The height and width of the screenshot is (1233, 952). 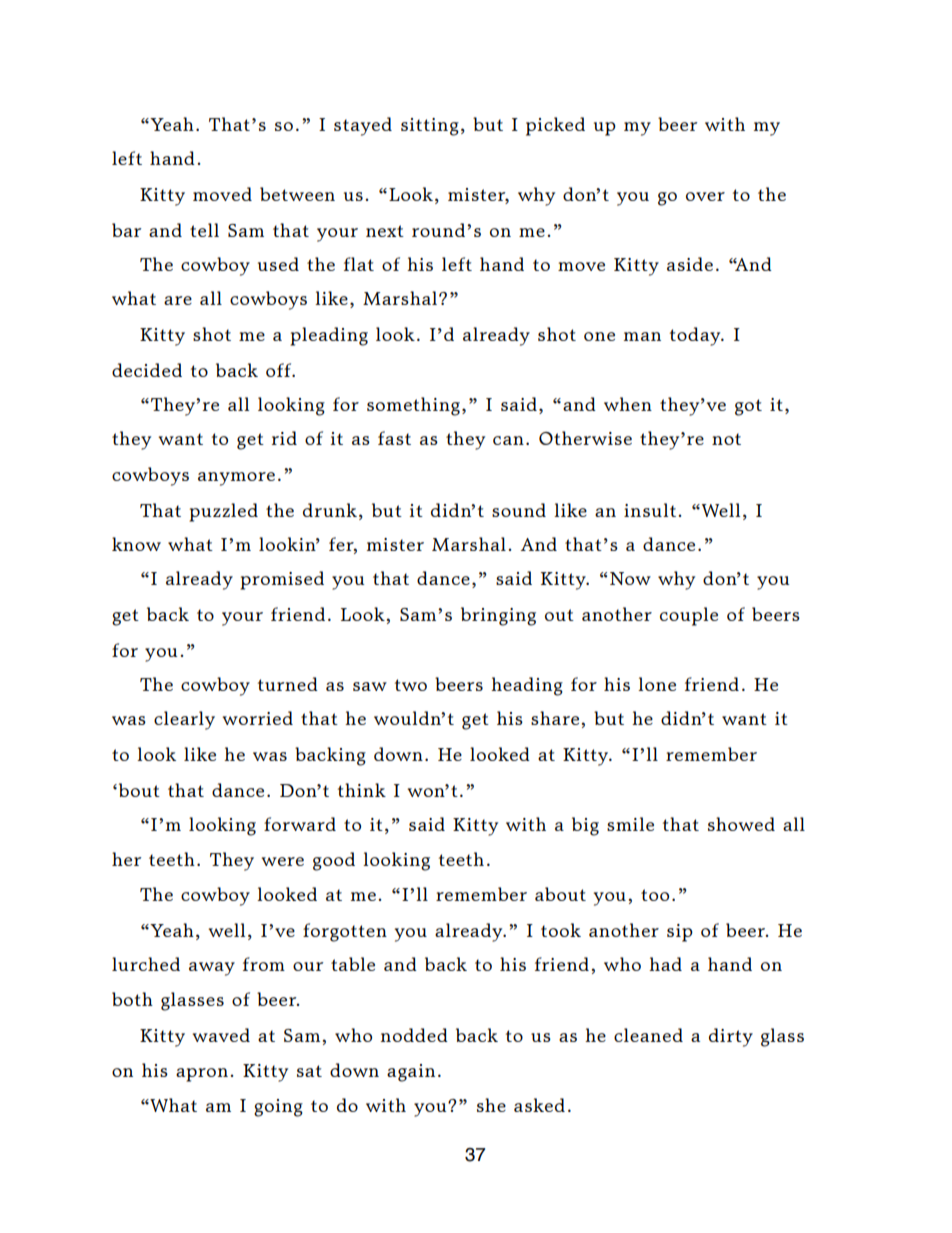 I want to click on bringing, so click(x=498, y=616).
